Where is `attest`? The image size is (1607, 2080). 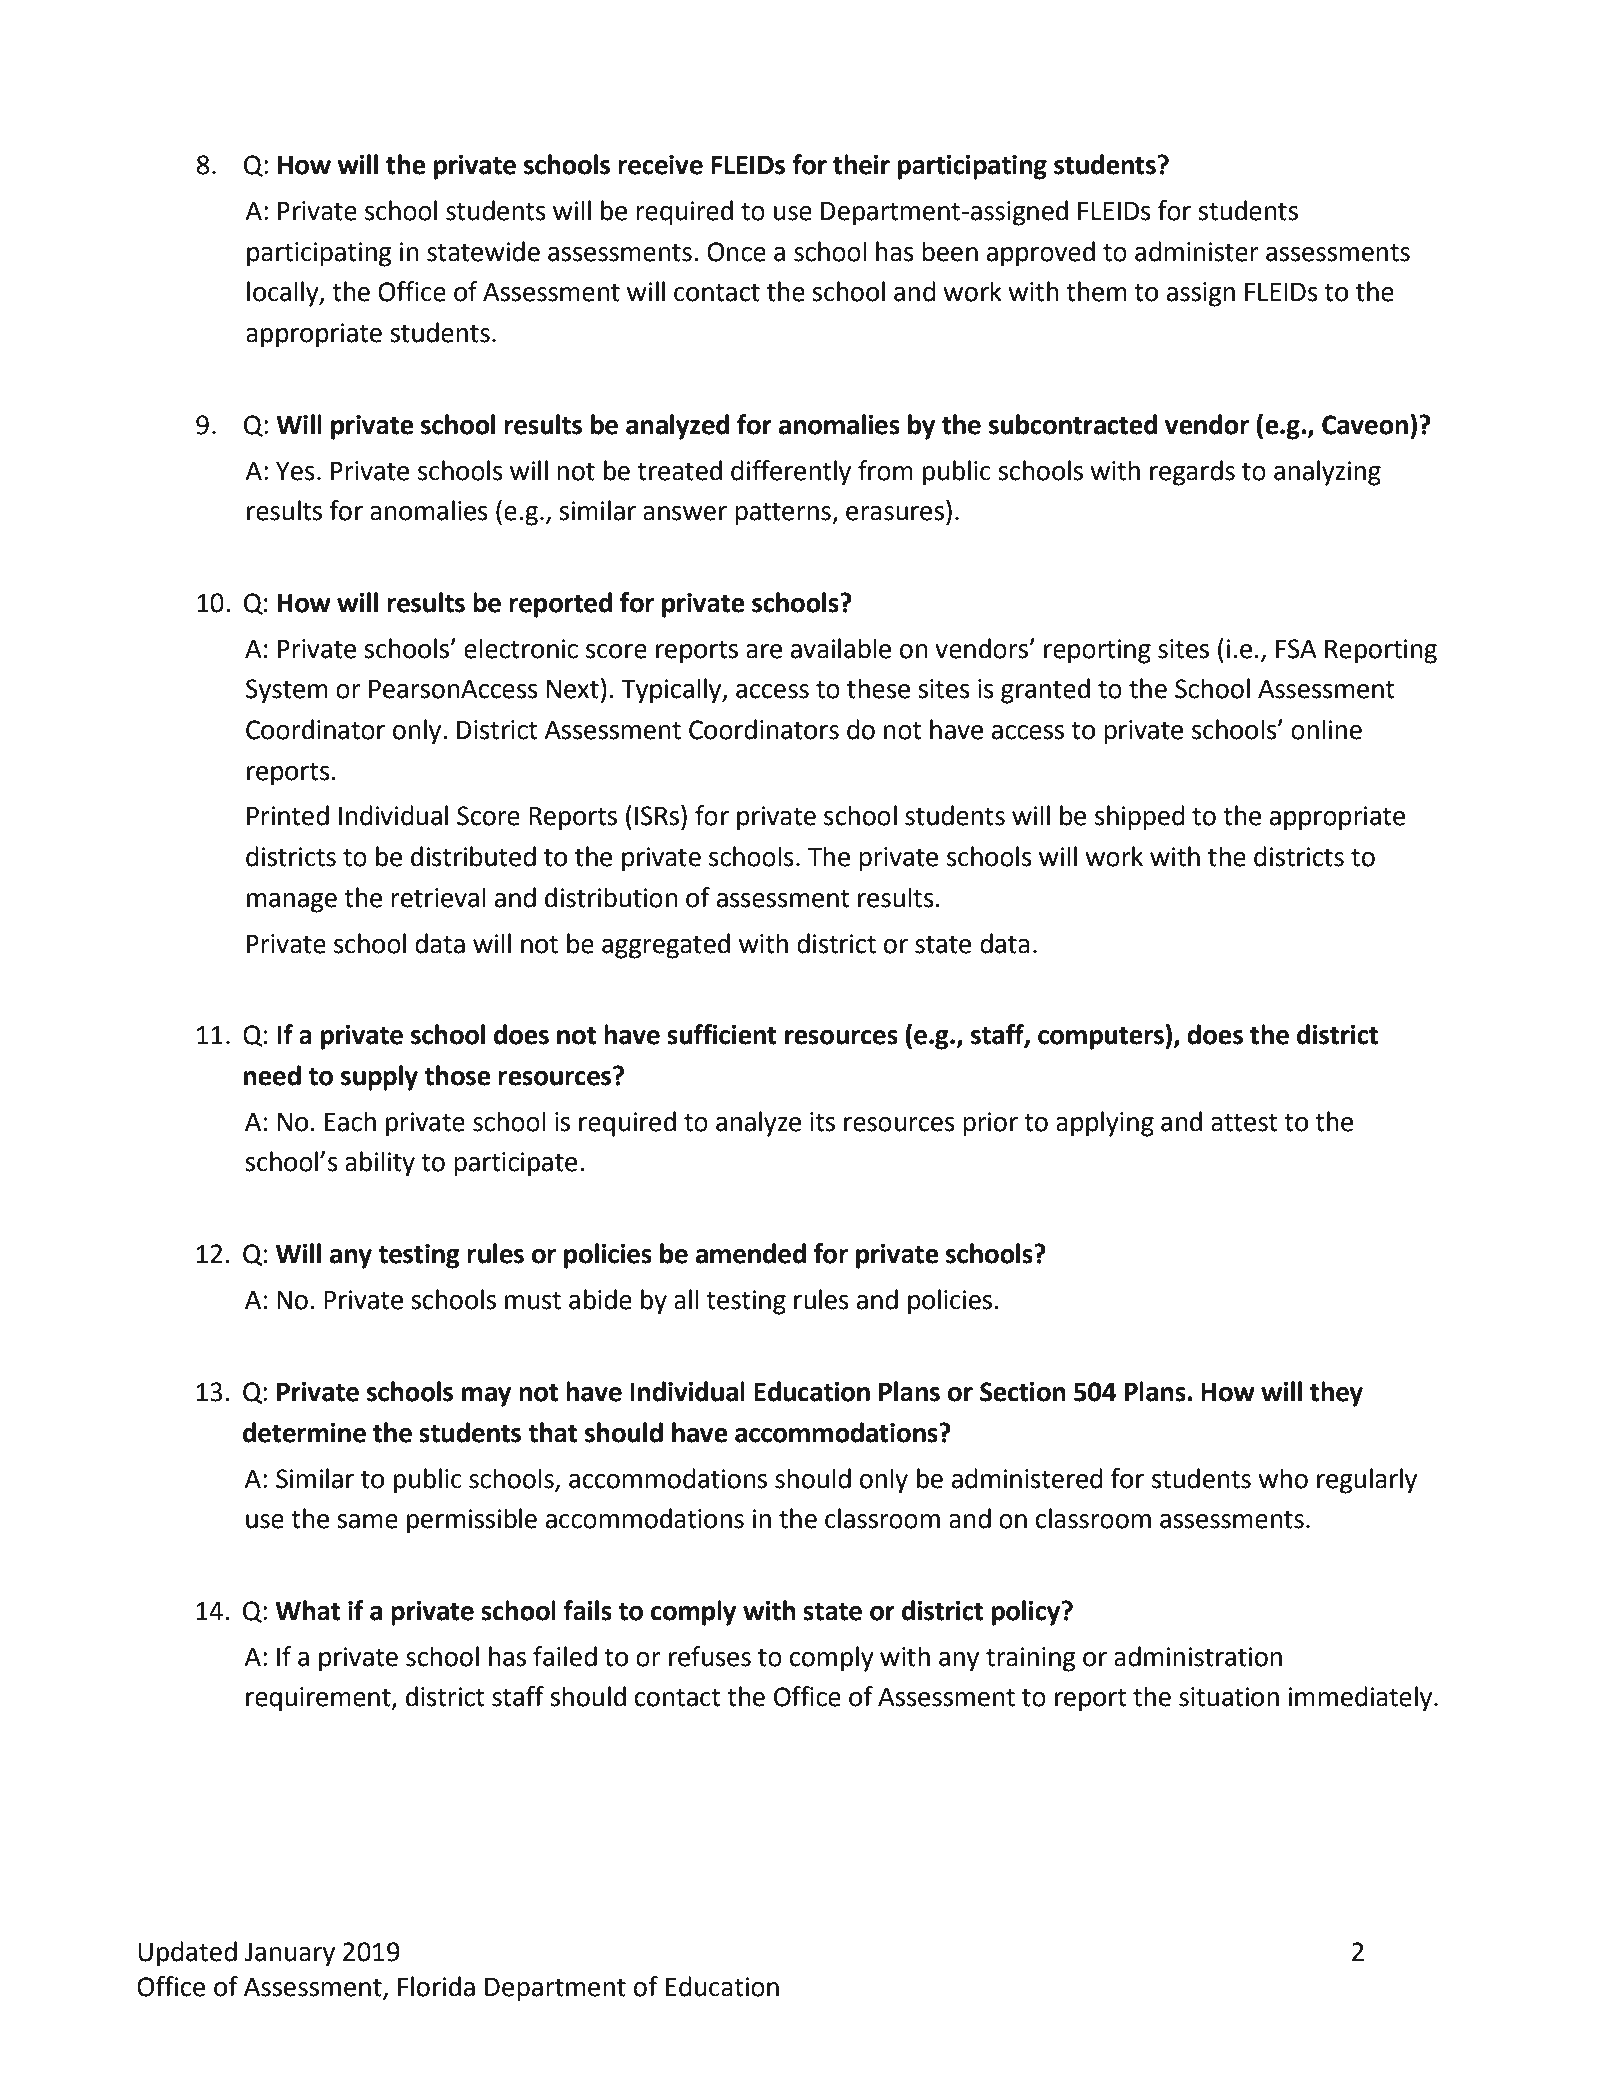
attest is located at coordinates (1244, 1122).
